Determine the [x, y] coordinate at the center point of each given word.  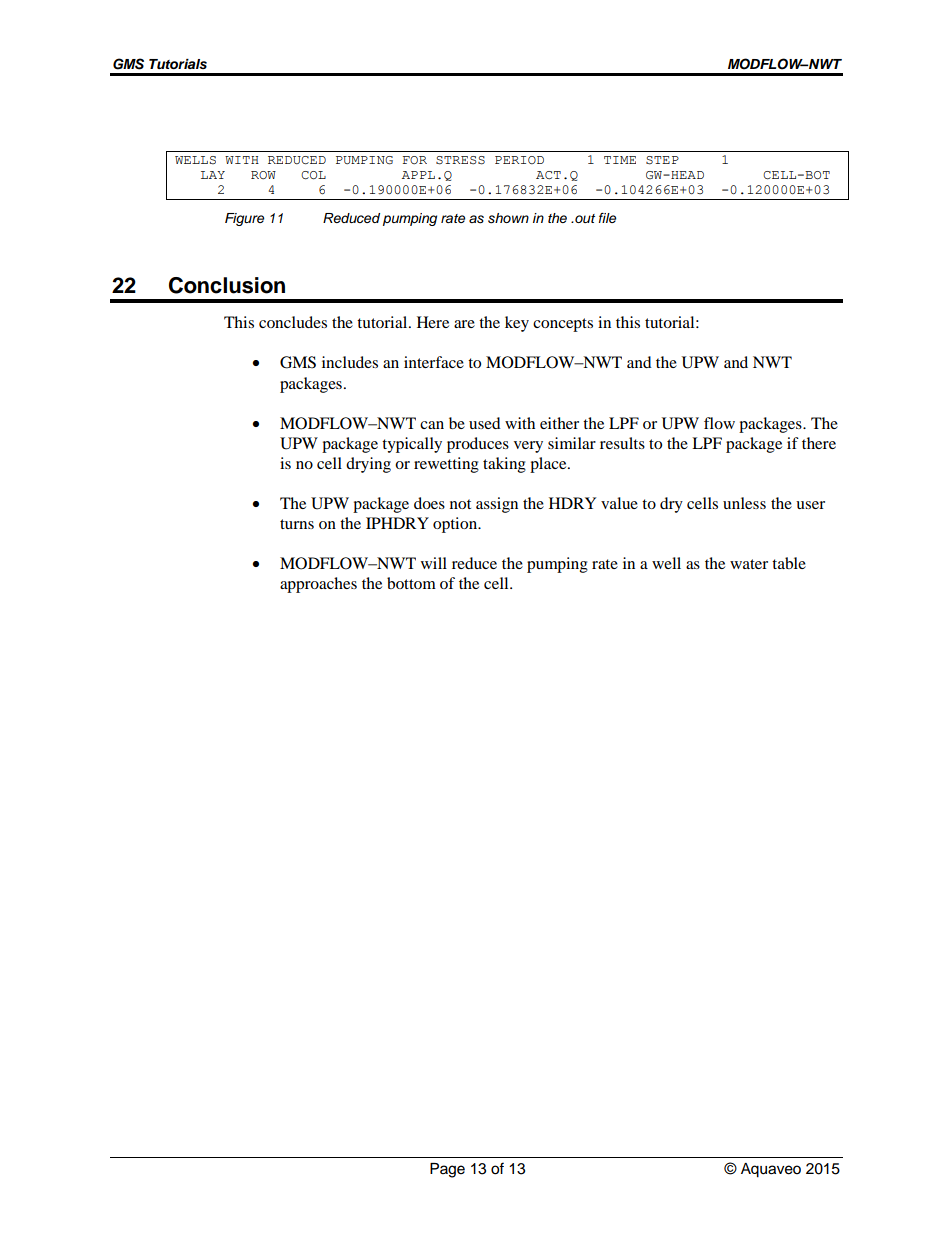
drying [368, 465]
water [749, 564]
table [789, 563]
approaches [318, 585]
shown [508, 218]
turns [297, 524]
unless [744, 503]
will [434, 563]
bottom [411, 583]
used [485, 423]
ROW [263, 175]
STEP [662, 160]
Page [447, 1170]
